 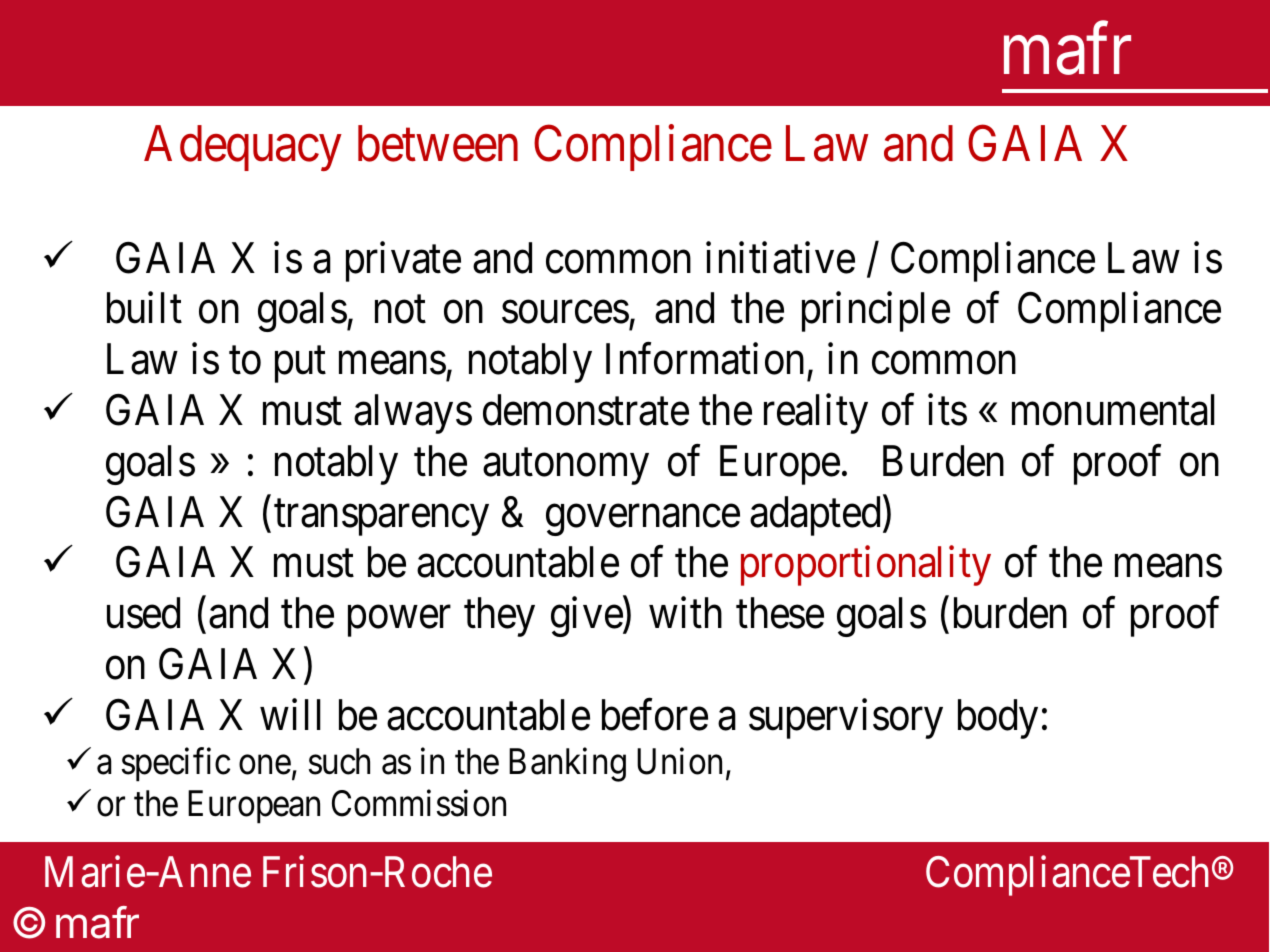 I want to click on put, so click(x=300, y=365).
